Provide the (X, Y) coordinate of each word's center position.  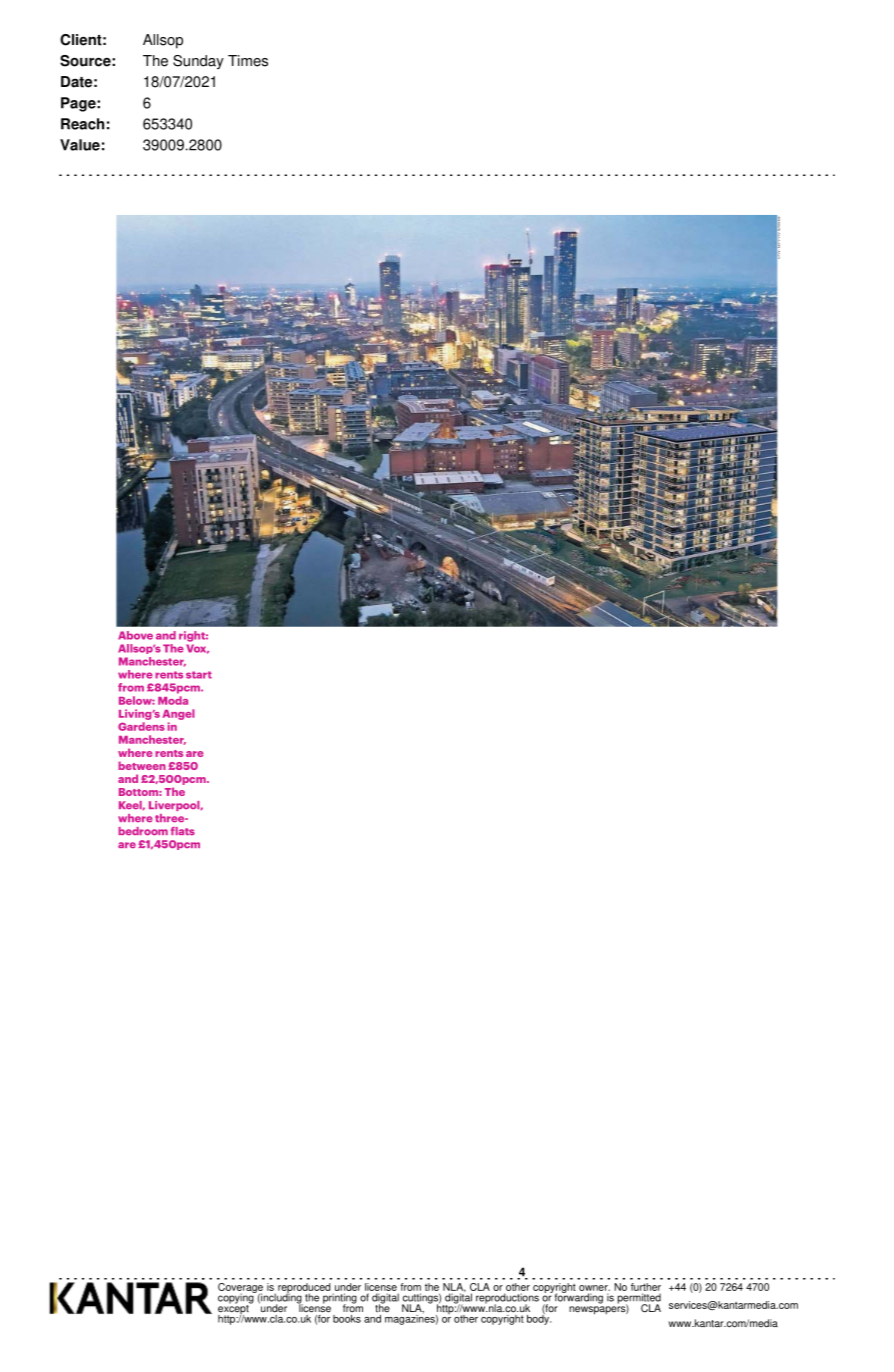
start (199, 675)
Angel (178, 714)
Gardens (141, 726)
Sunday (198, 62)
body (539, 1318)
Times (248, 61)
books (347, 1319)
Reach (82, 124)
